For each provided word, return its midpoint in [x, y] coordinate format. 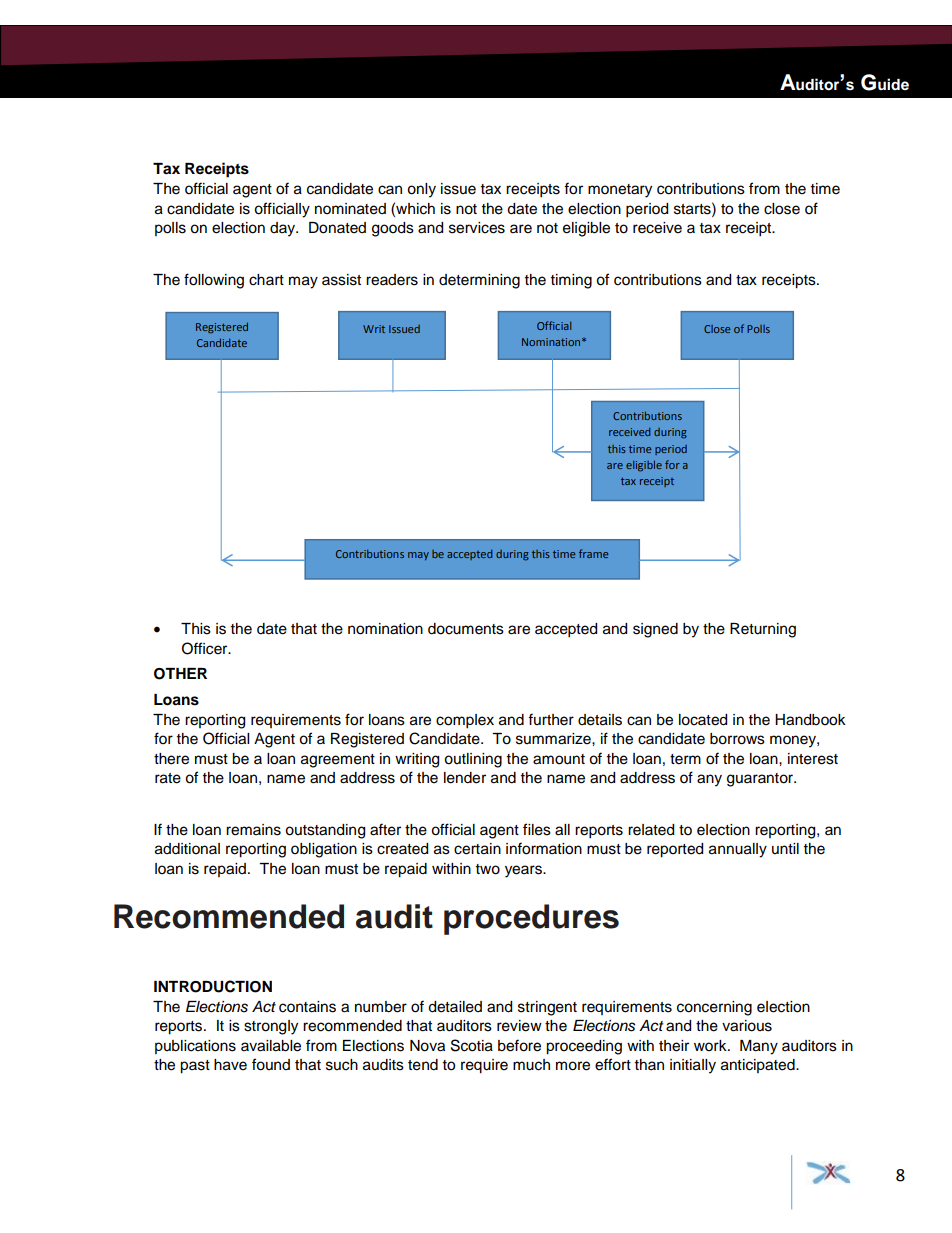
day [284, 229]
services [477, 228]
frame [593, 553]
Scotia [472, 1045]
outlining [473, 760]
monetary [620, 191]
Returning [763, 630]
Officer [206, 648]
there [171, 759]
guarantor [761, 780]
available [271, 1046]
